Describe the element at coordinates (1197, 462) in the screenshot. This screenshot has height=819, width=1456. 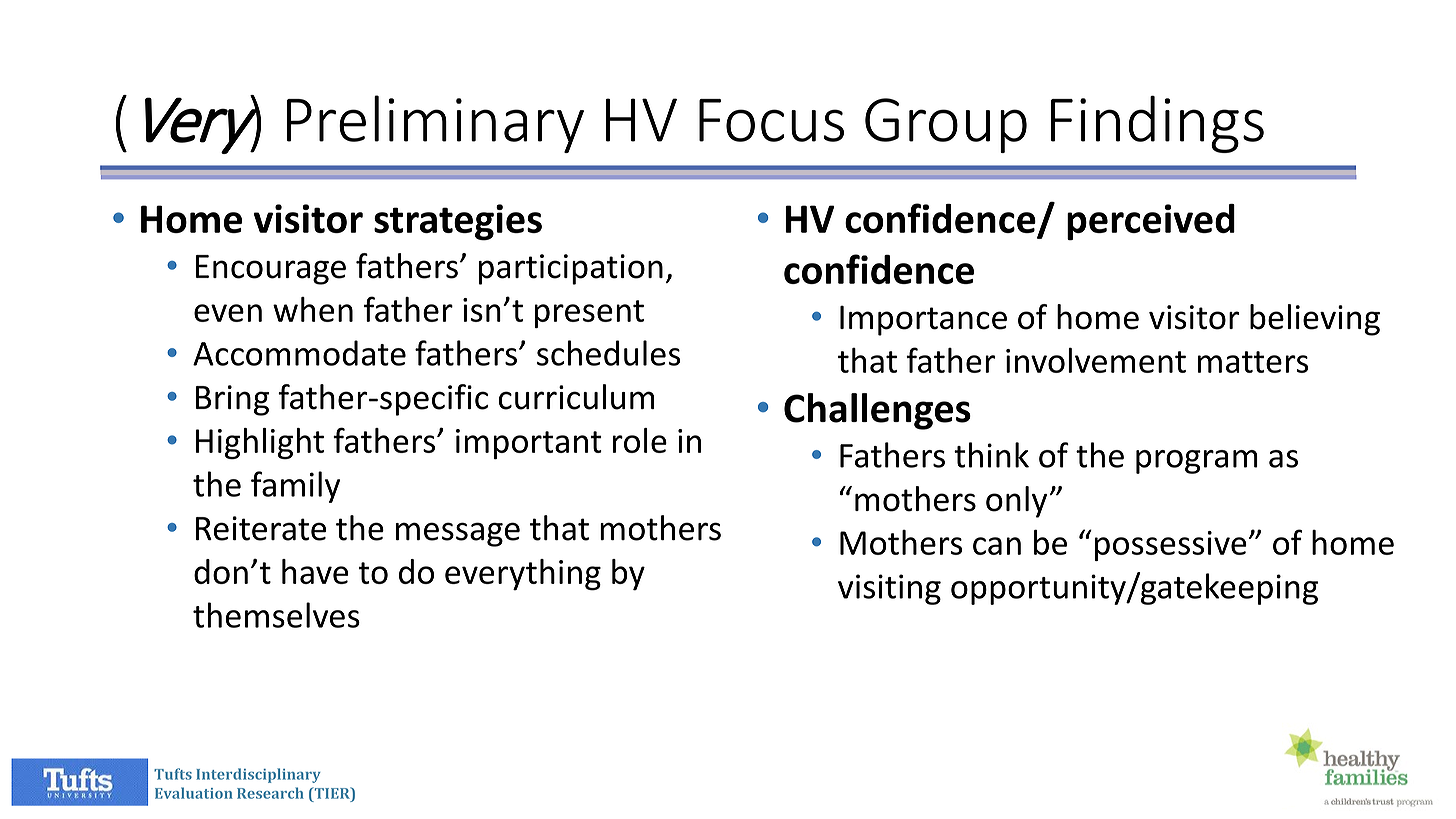
I see `program` at that location.
